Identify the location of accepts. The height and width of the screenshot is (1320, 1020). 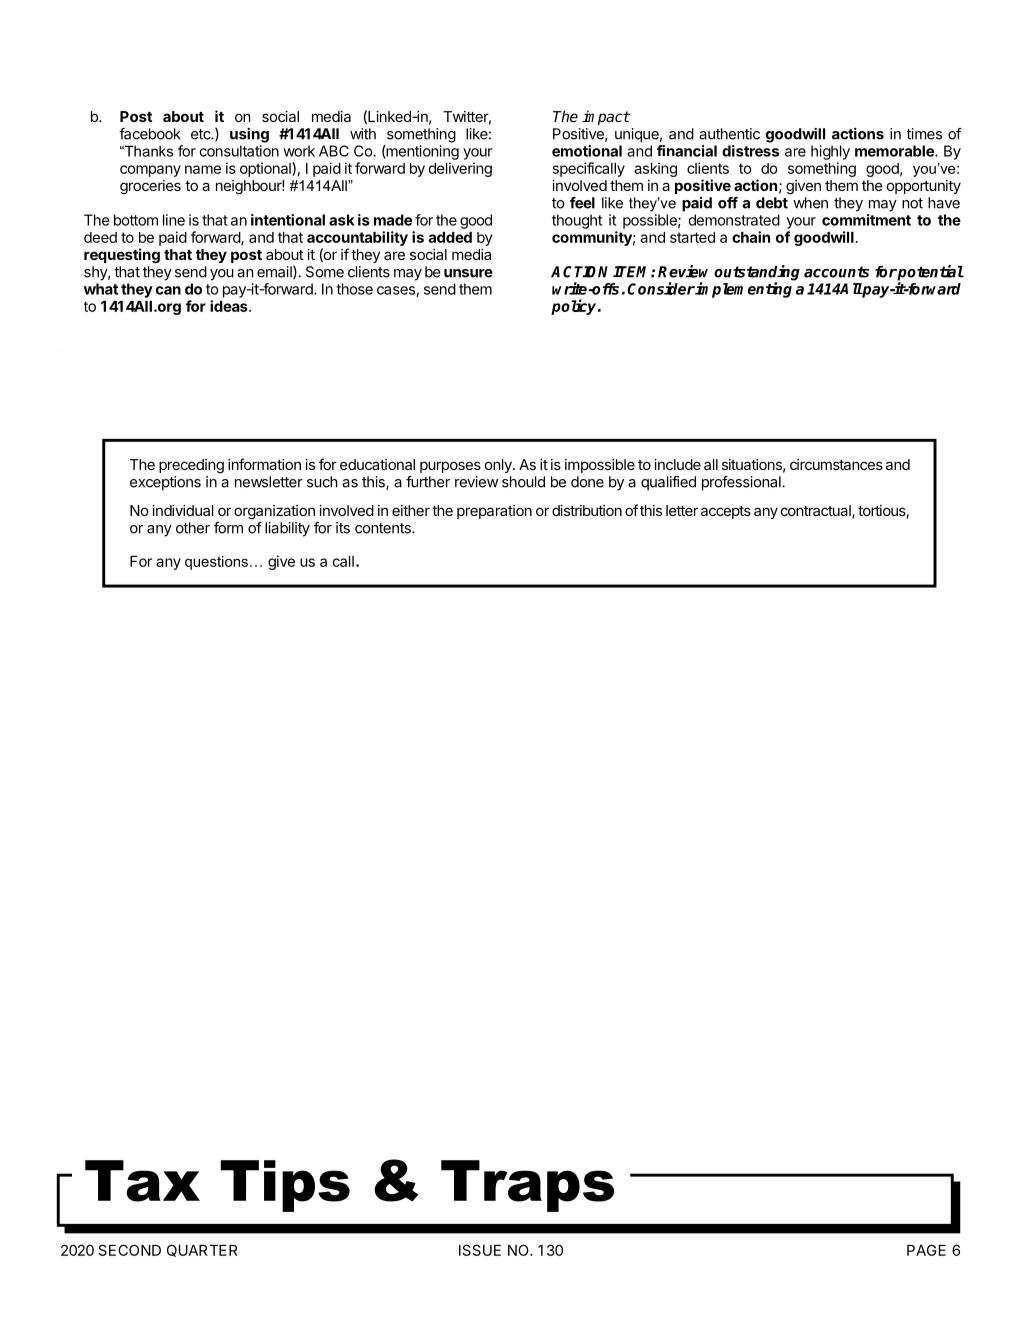
(726, 512).
